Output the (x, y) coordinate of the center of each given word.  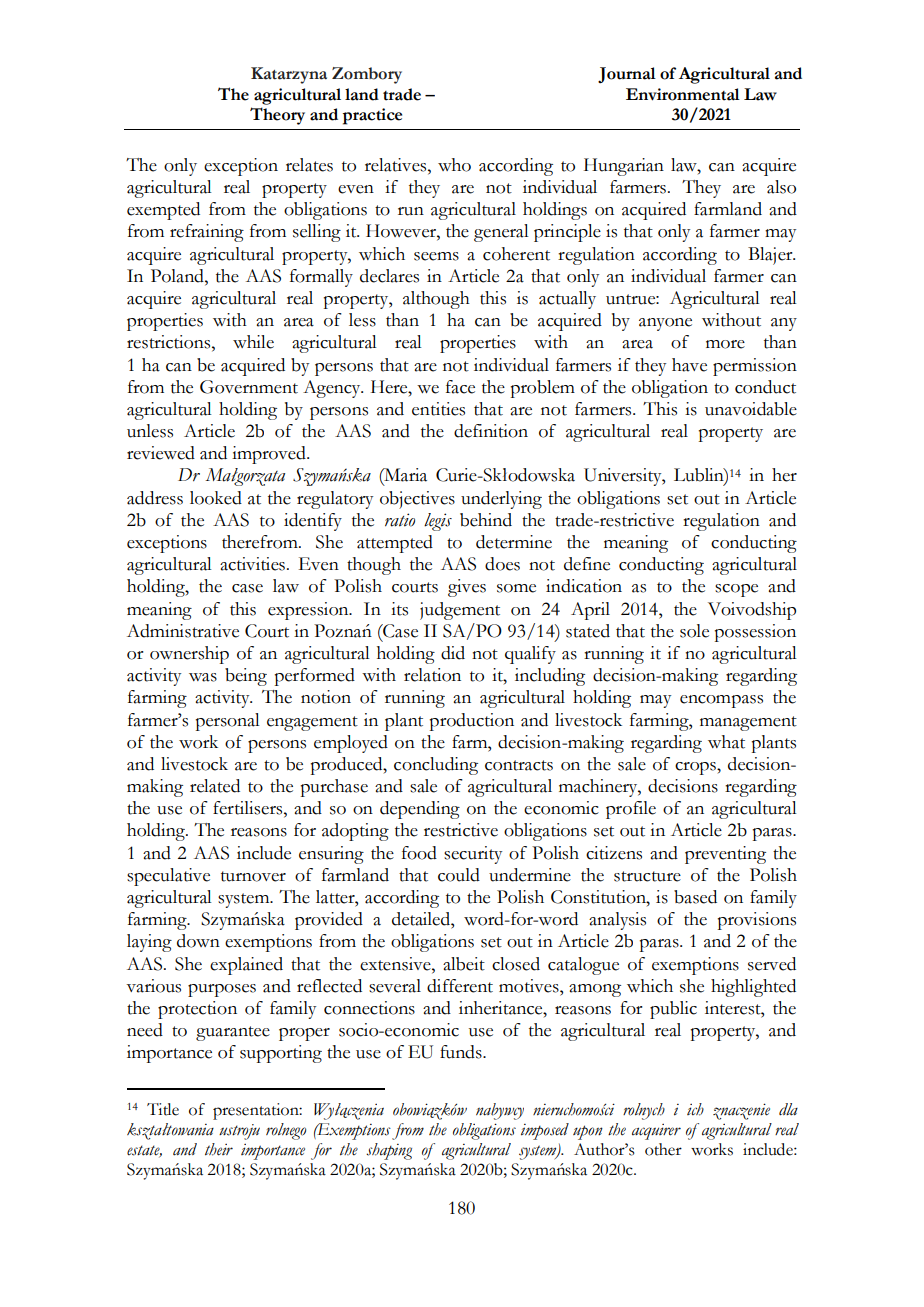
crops (696, 768)
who (454, 165)
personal (228, 722)
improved (270, 455)
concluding (436, 766)
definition (491, 431)
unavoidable (751, 409)
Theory (277, 116)
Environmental (683, 94)
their (219, 1149)
